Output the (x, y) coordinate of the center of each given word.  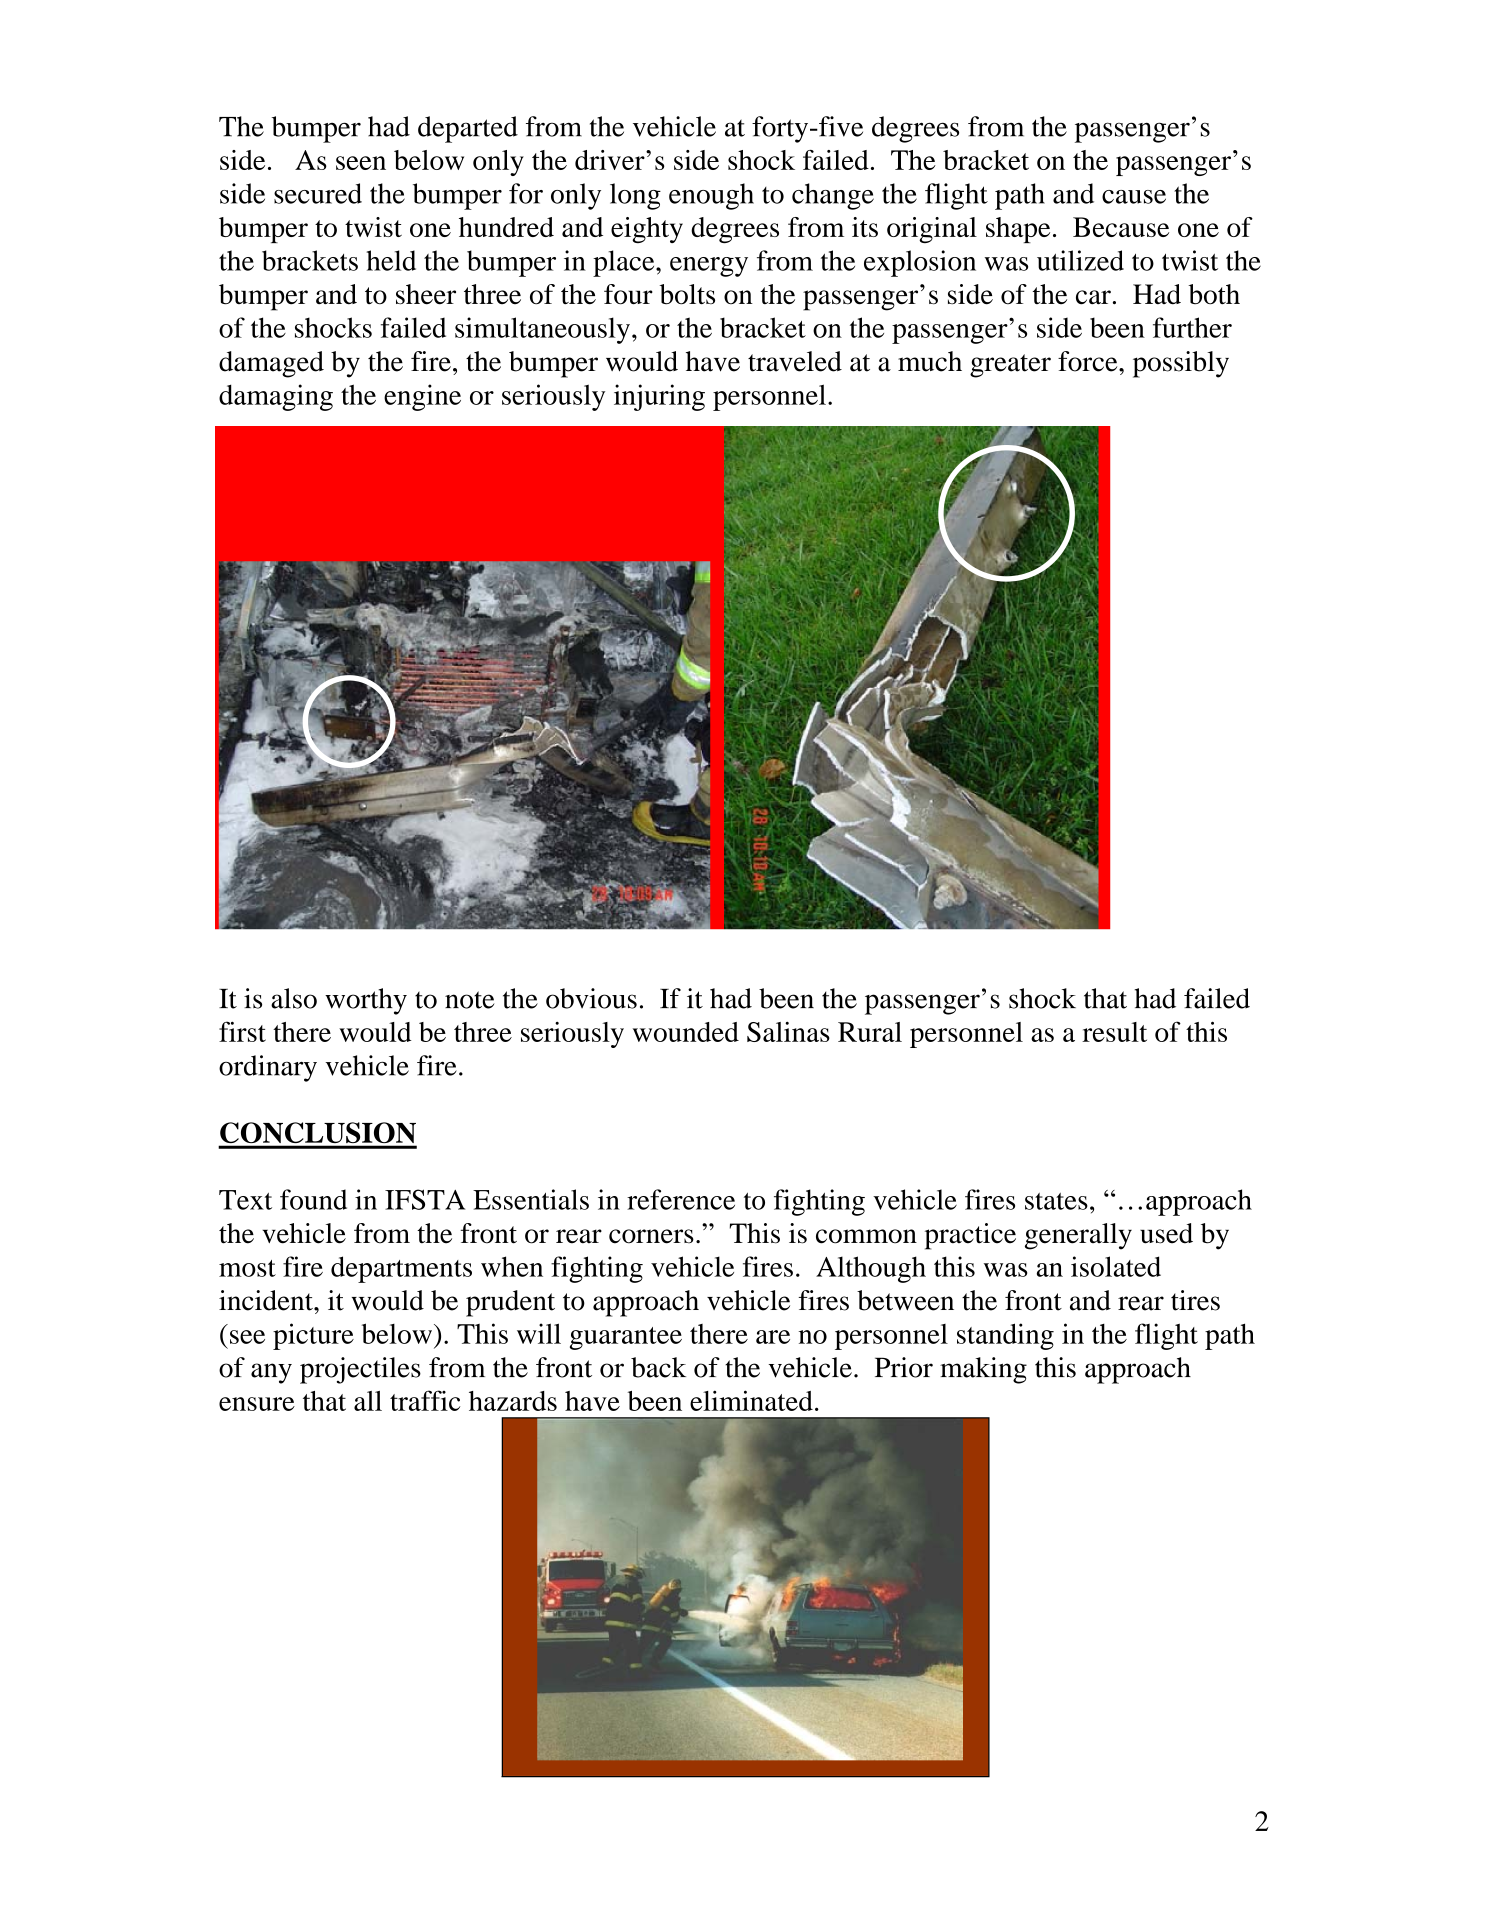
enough (711, 196)
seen (361, 163)
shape (1018, 230)
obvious (591, 998)
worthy (366, 1001)
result (1114, 1032)
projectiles (360, 1370)
